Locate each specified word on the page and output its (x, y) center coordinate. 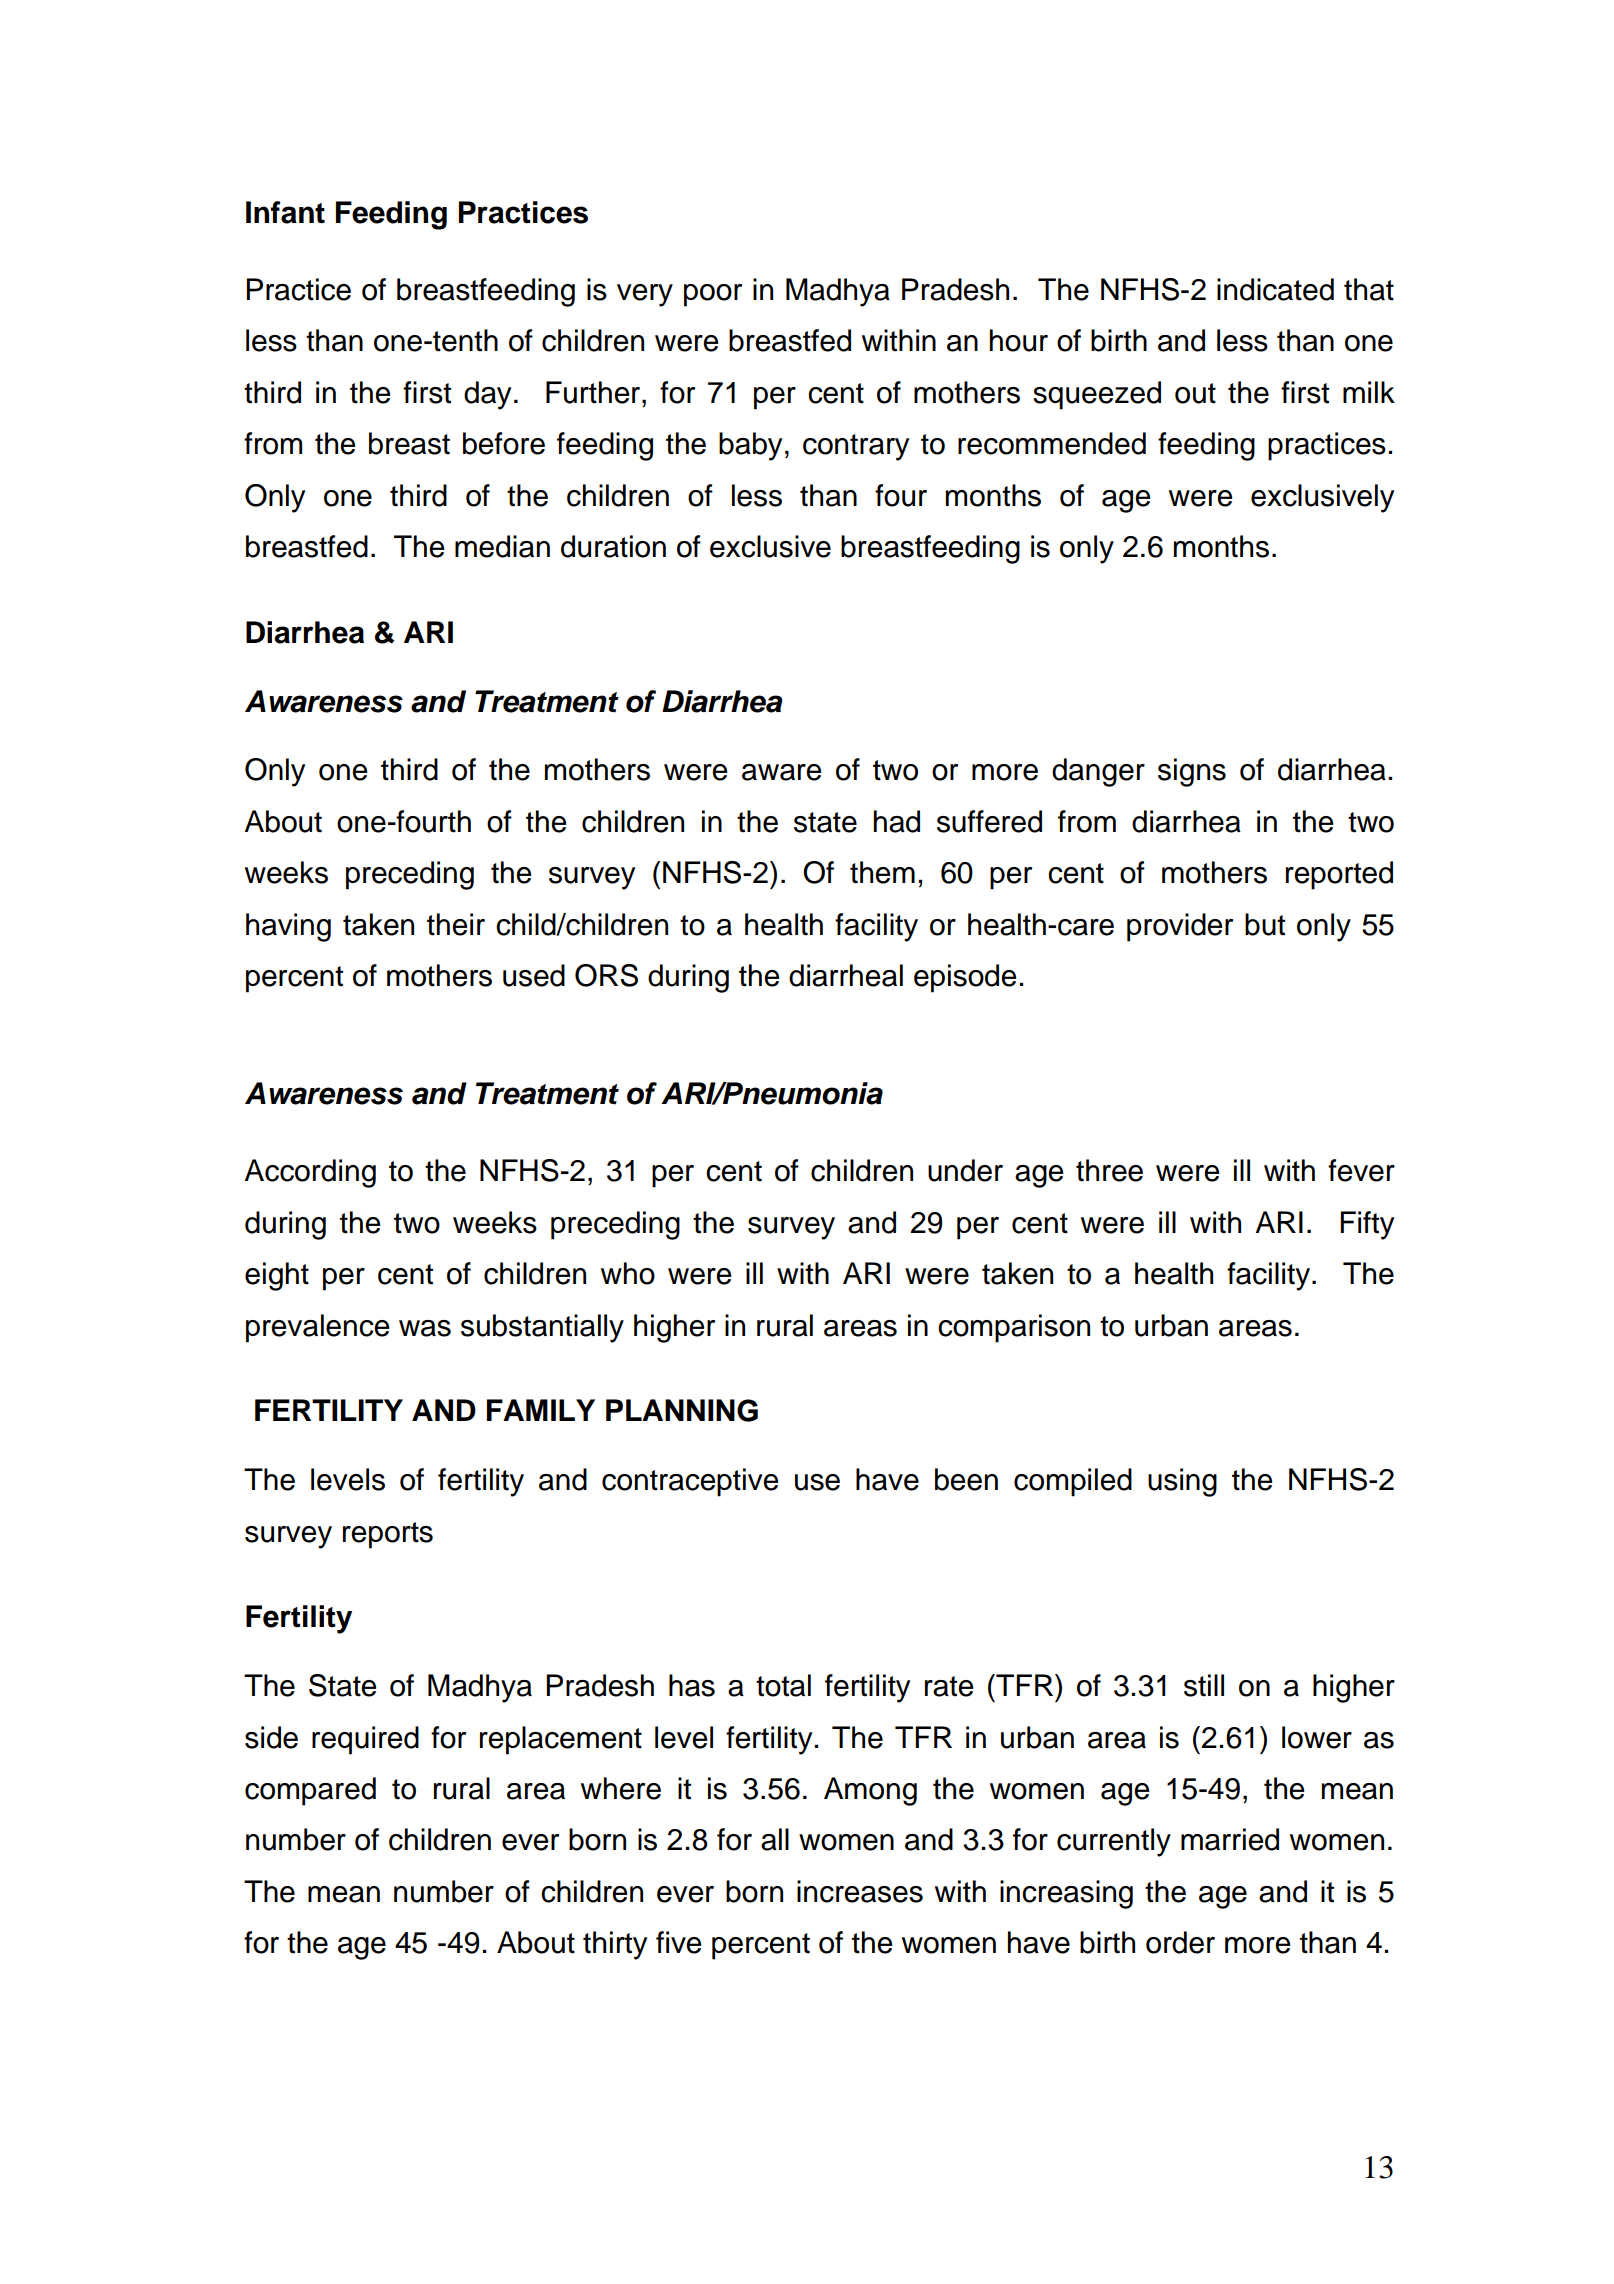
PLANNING (682, 1410)
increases (860, 1891)
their (456, 924)
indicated (1275, 289)
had (897, 821)
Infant (285, 212)
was (425, 1328)
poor (713, 295)
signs (1192, 772)
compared (310, 1791)
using (1182, 1482)
